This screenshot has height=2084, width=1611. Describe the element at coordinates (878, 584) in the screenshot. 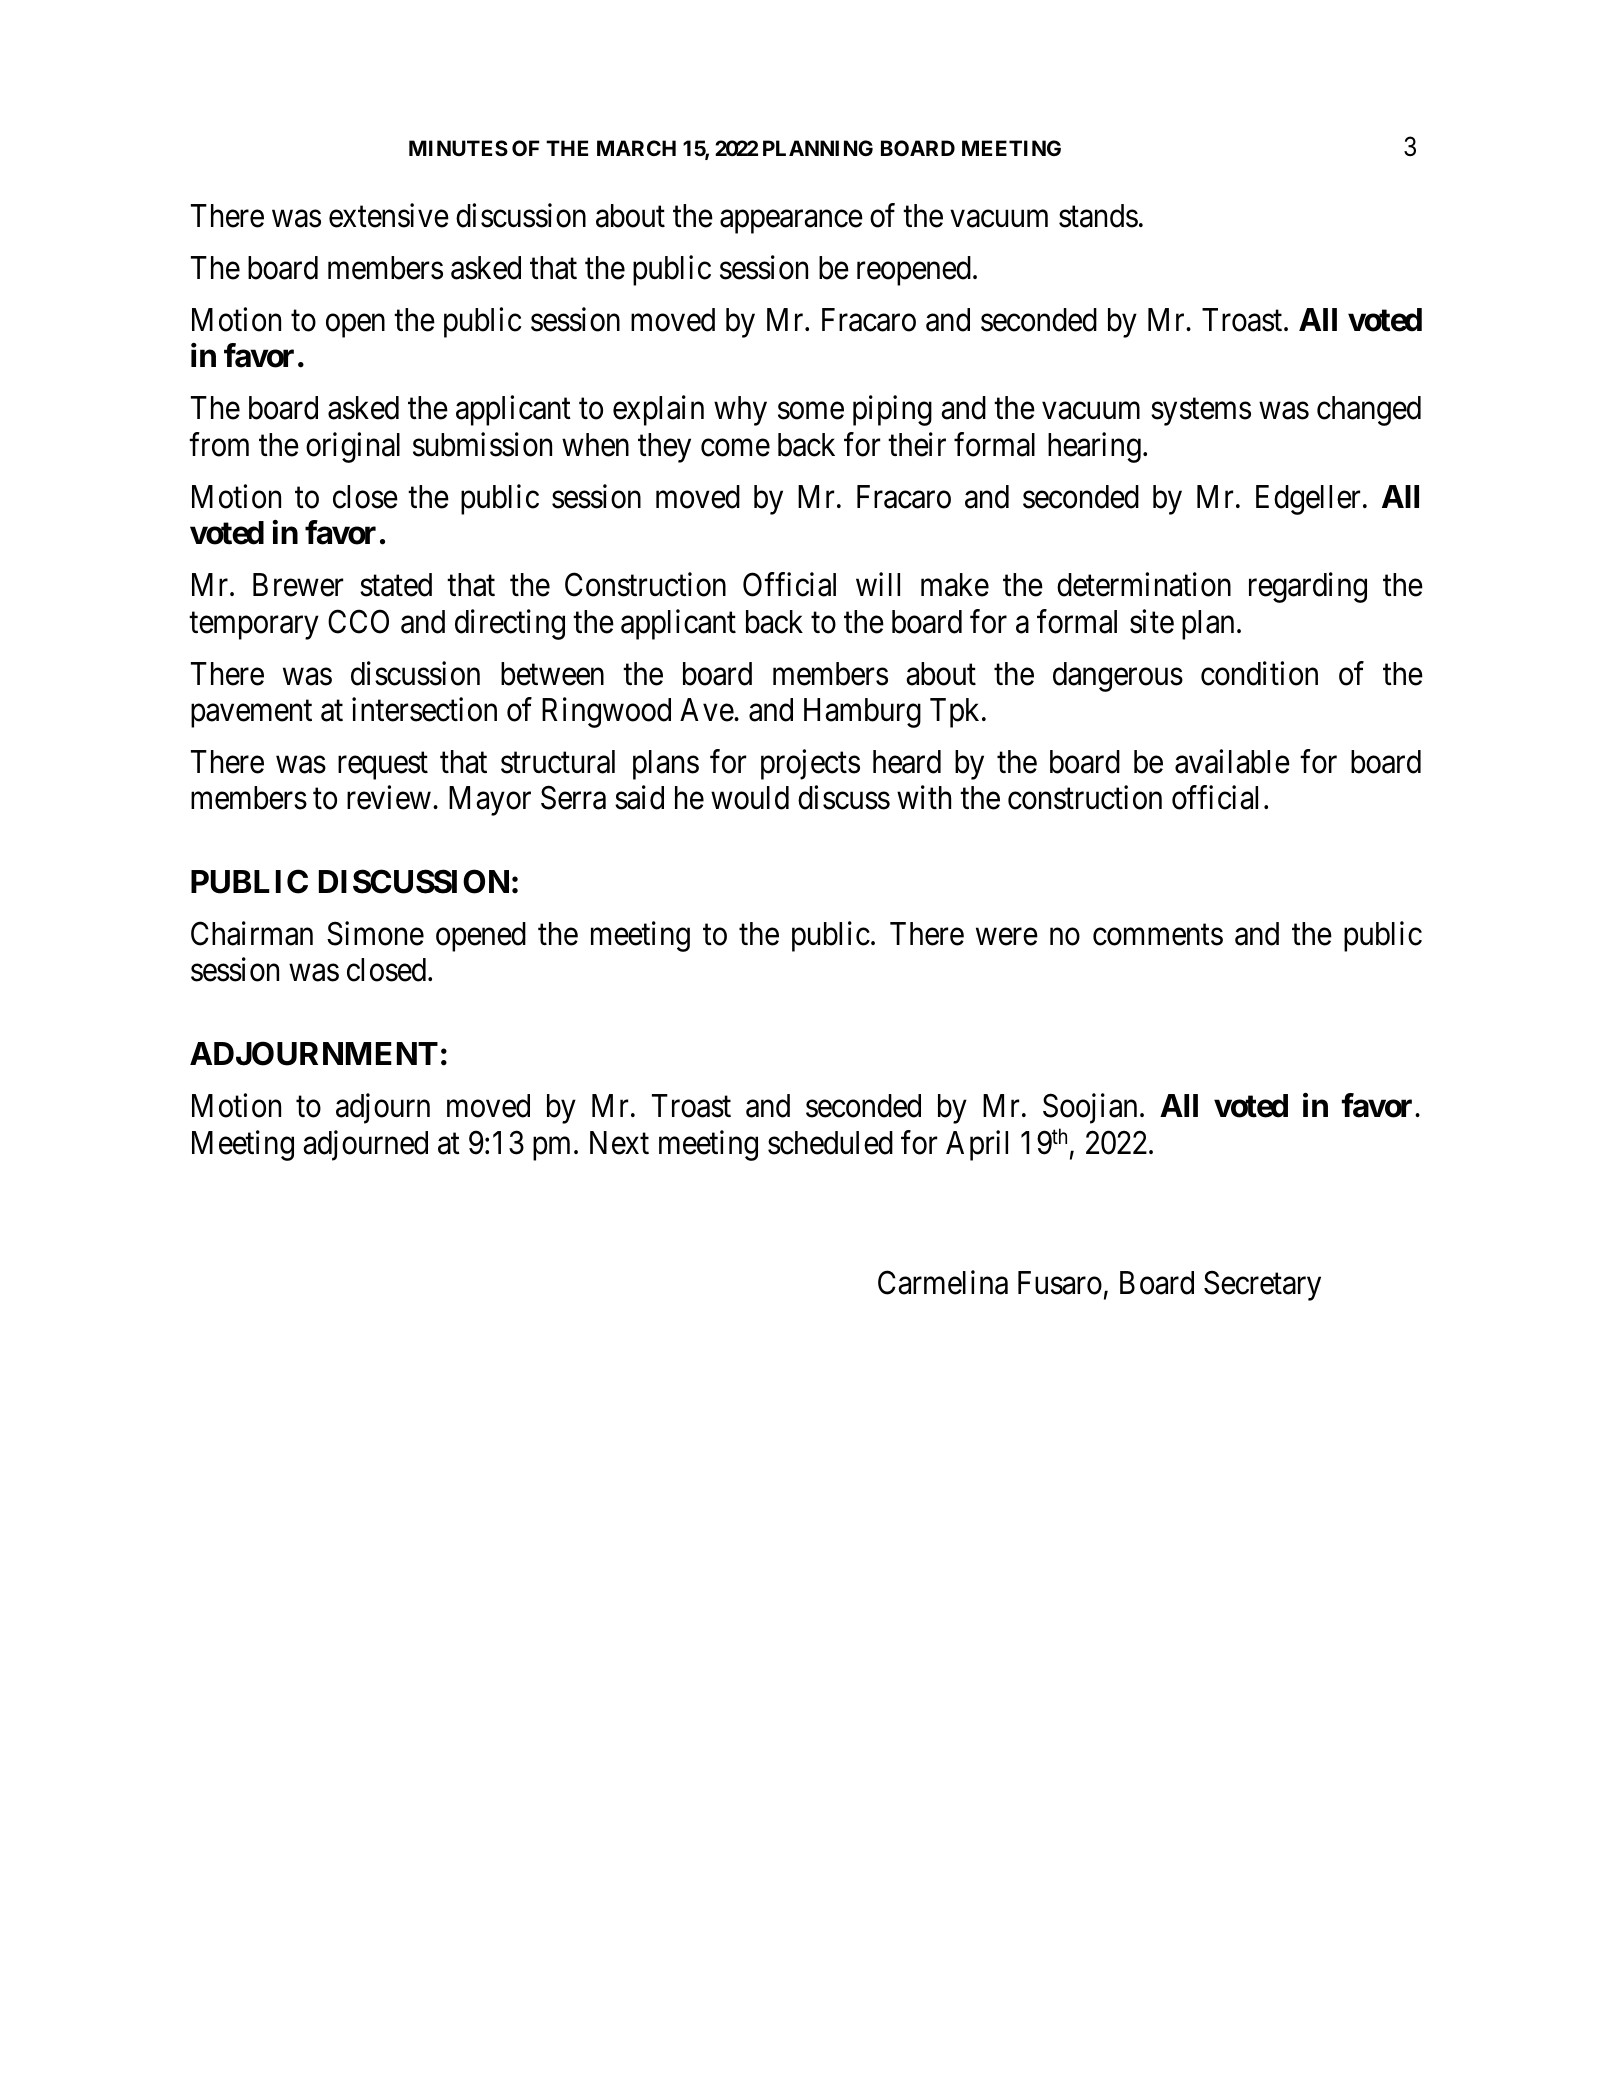

I see `will` at that location.
